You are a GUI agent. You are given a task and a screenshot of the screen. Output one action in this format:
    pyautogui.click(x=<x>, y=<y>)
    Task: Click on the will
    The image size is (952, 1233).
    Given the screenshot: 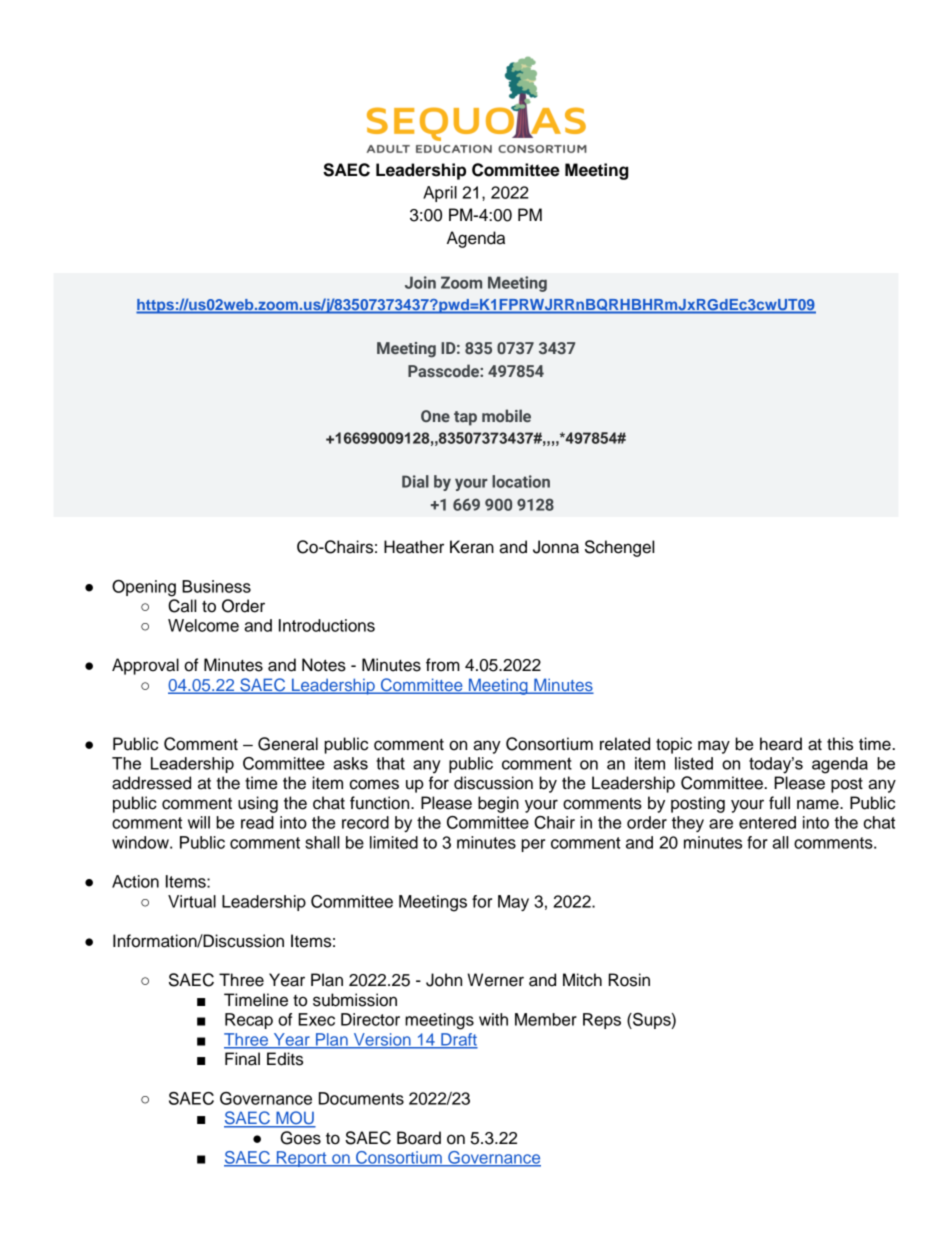 What is the action you would take?
    pyautogui.click(x=199, y=822)
